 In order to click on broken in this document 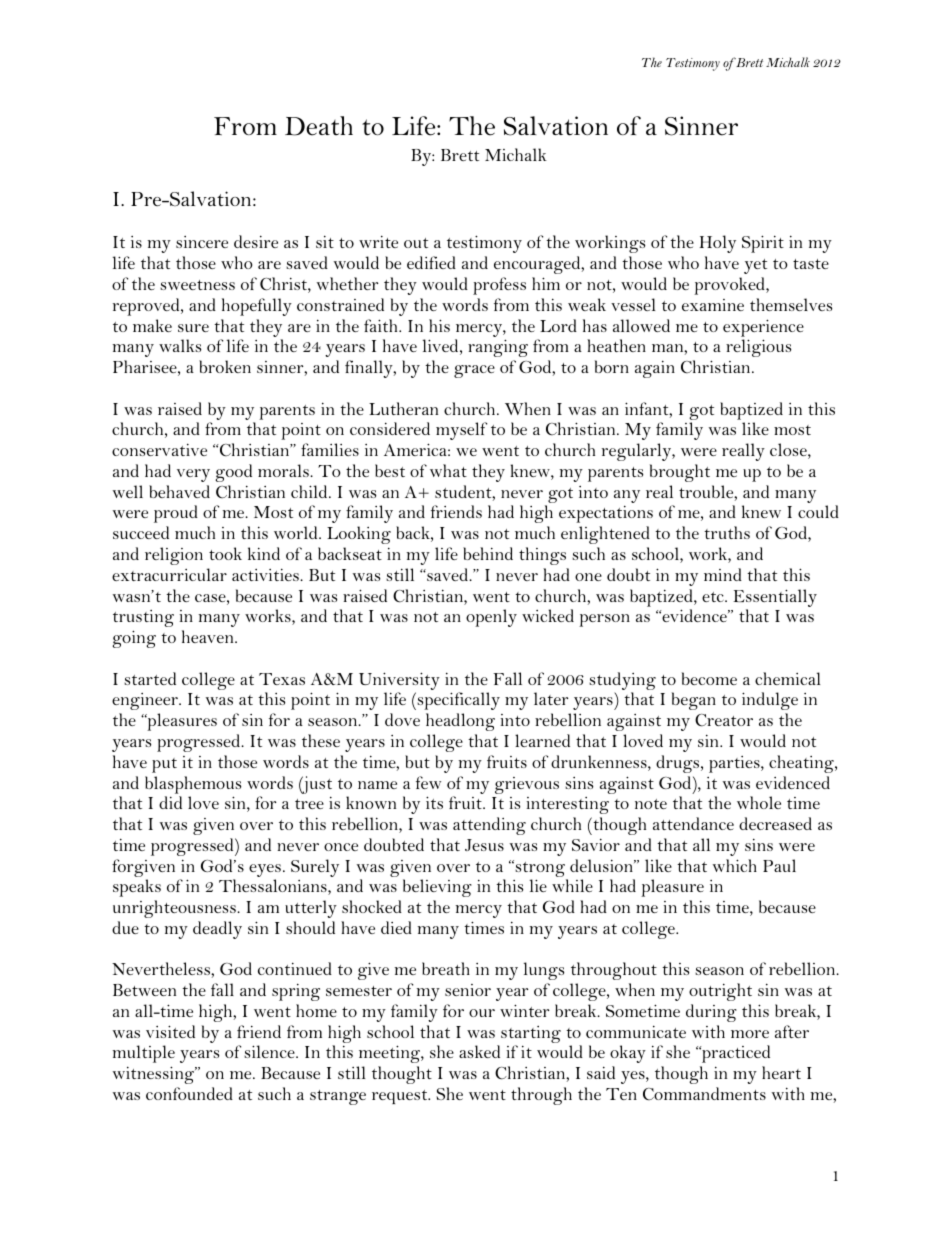, I will do `click(225, 366)`.
